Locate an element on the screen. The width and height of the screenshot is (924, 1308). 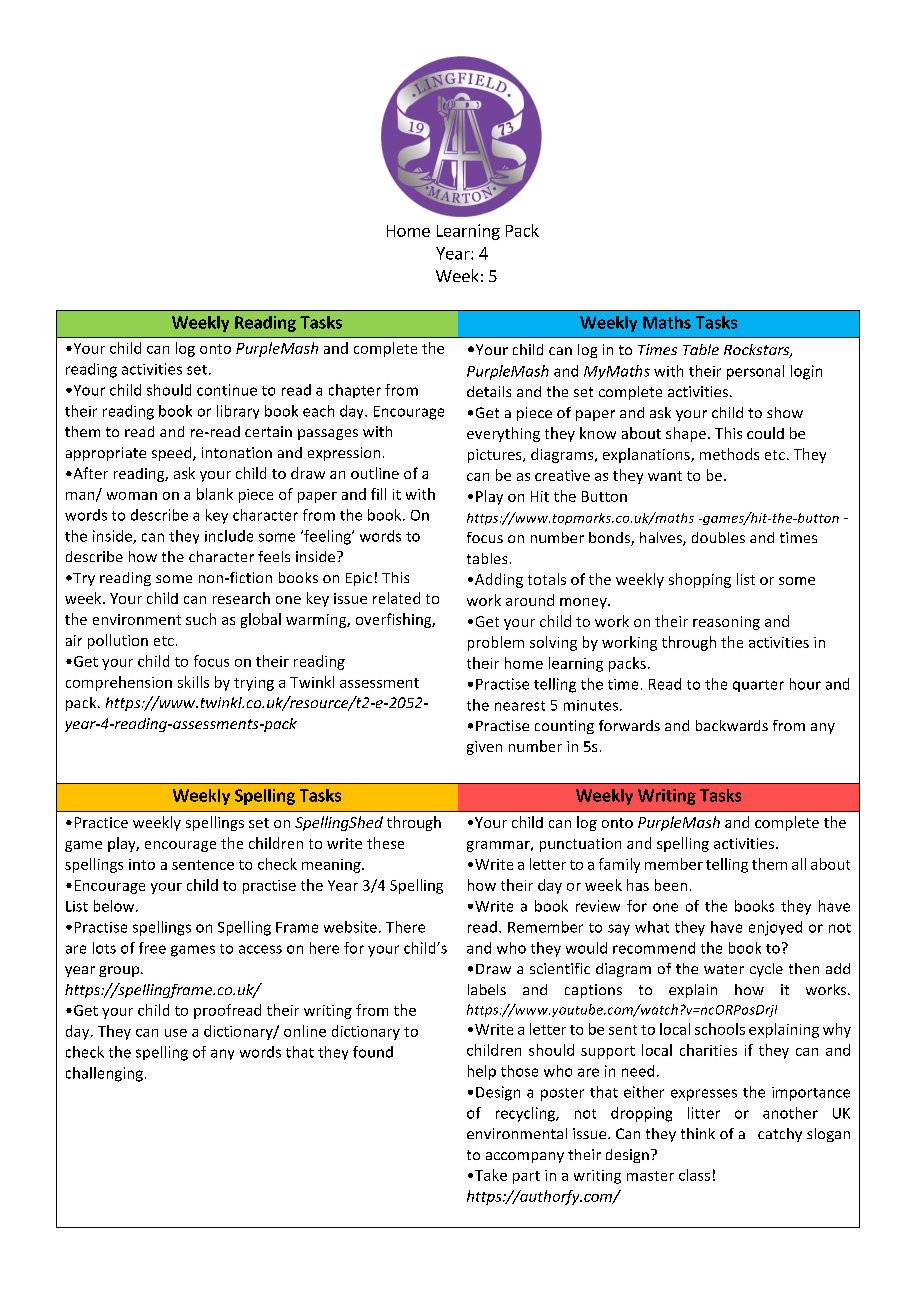
details is located at coordinates (489, 391).
